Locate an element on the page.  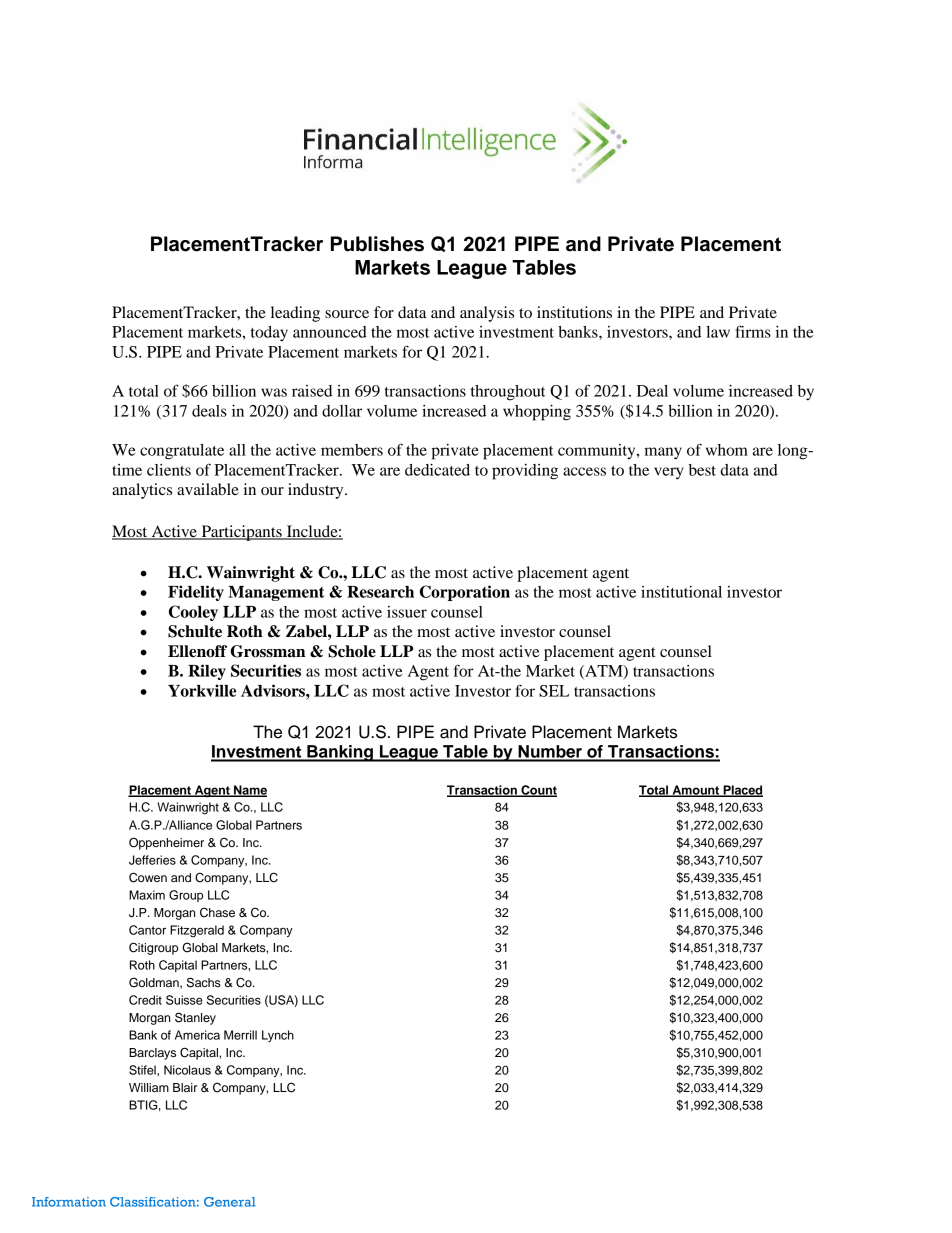
law is located at coordinates (718, 332).
